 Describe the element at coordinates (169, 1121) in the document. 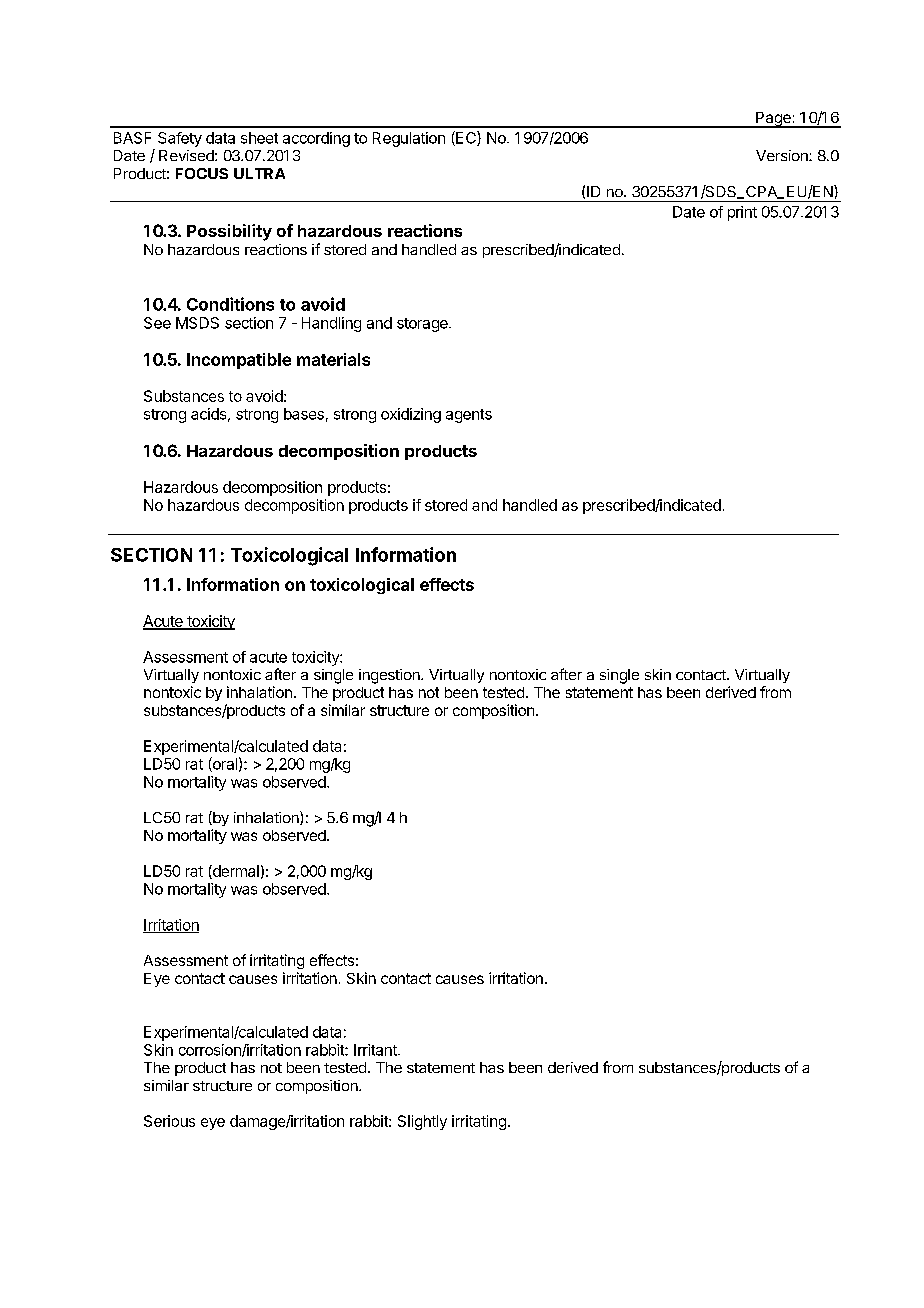

I see `Serious` at that location.
